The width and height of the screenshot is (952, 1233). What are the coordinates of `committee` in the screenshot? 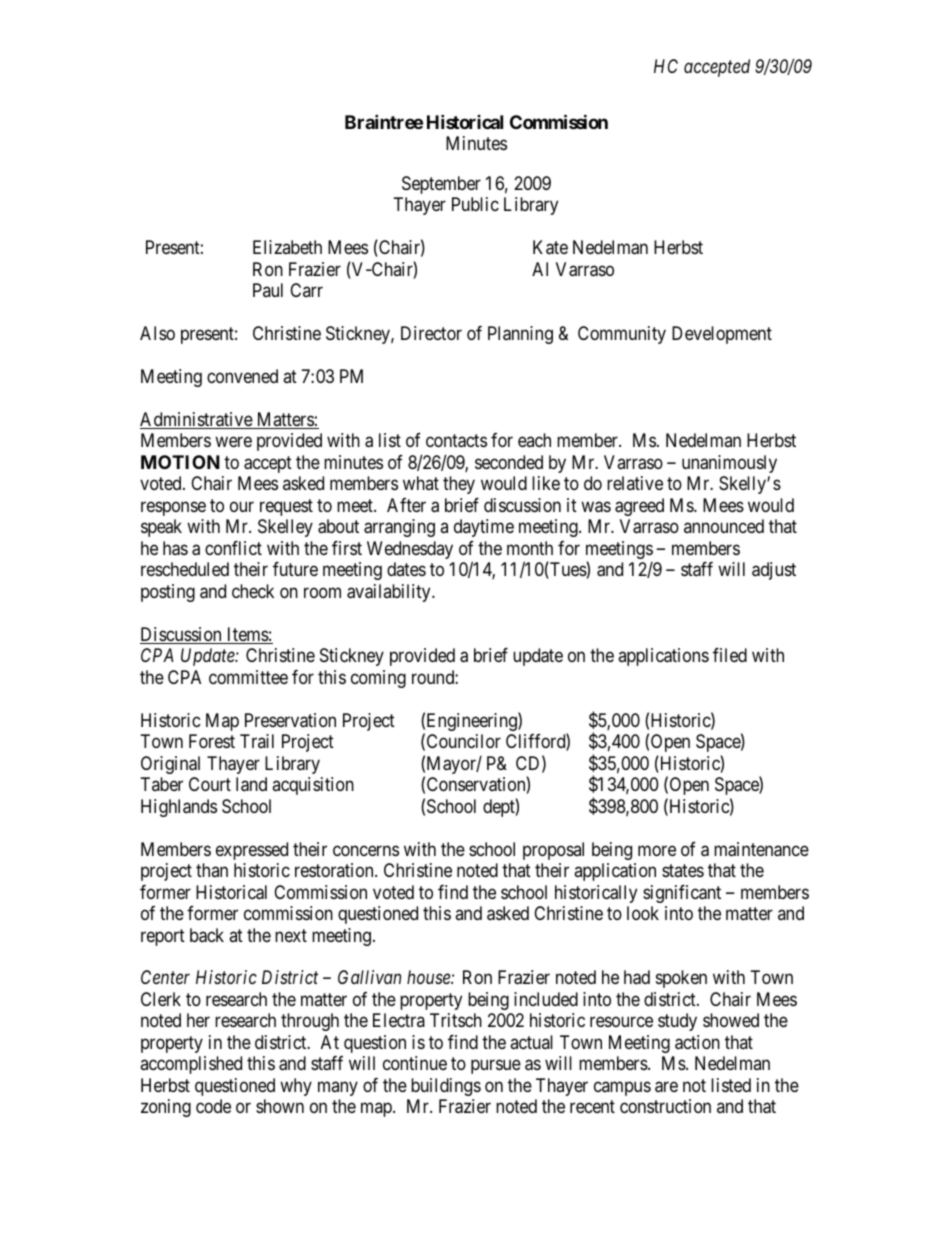 It's located at (248, 677).
